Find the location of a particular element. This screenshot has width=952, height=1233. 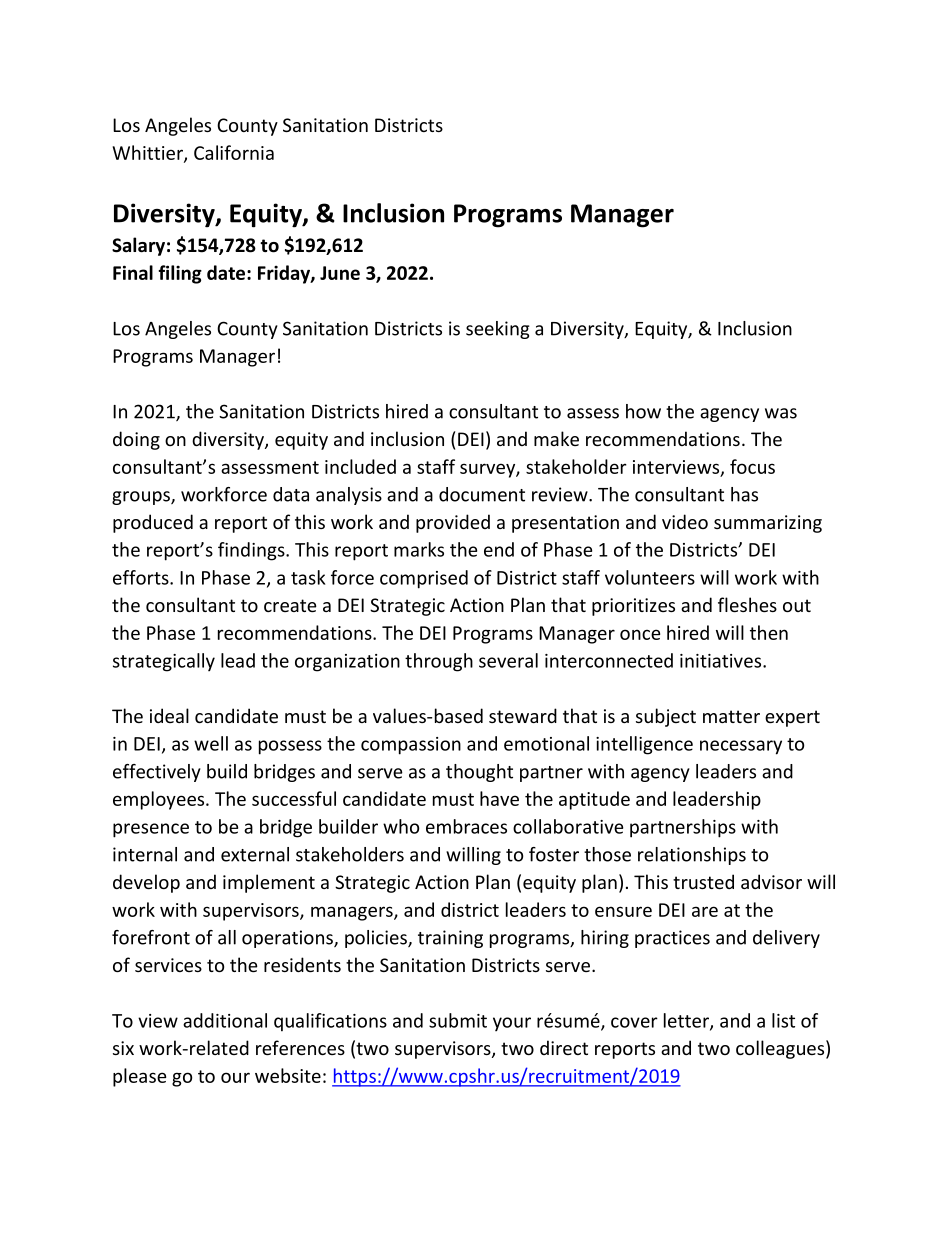

fleshes is located at coordinates (747, 604).
